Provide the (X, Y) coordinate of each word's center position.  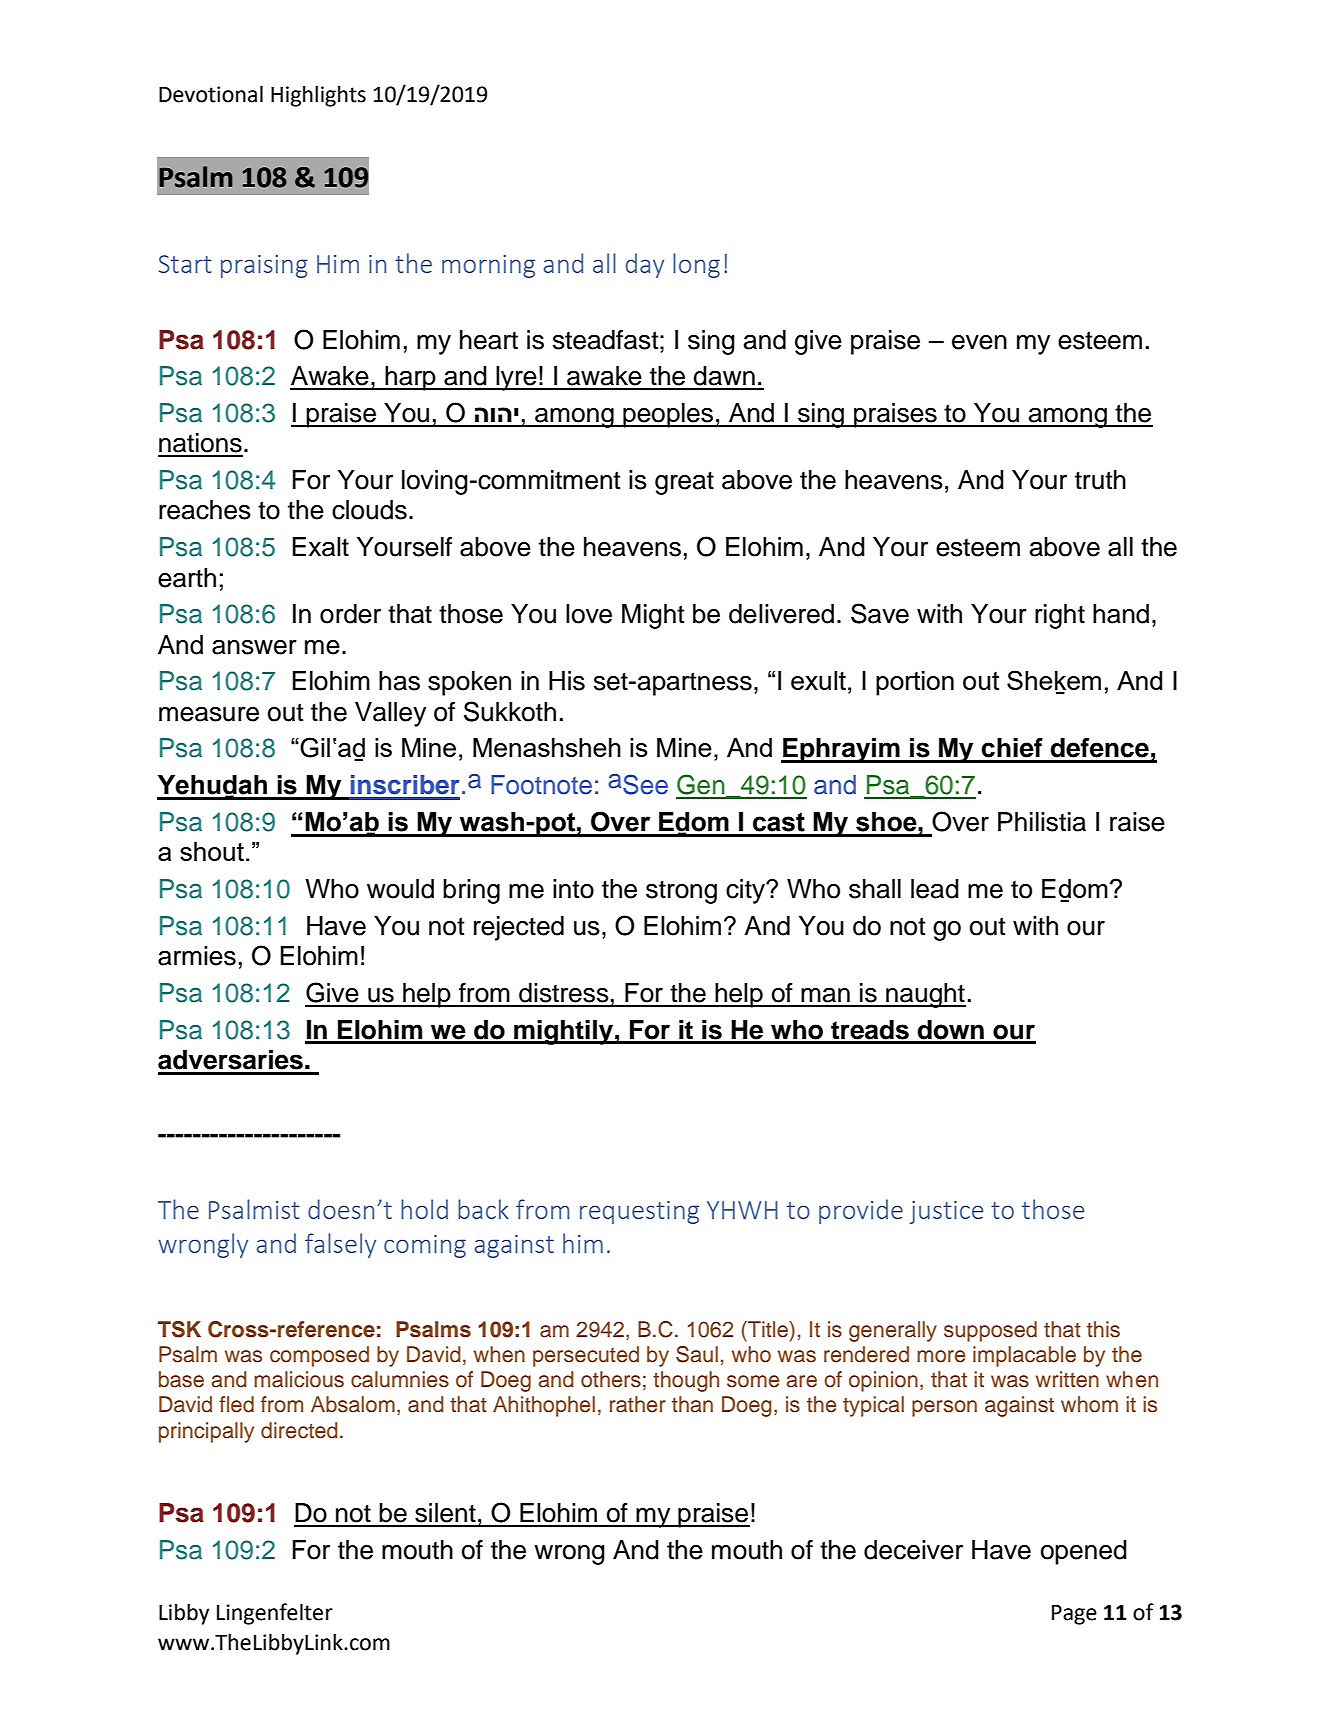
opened (1084, 1552)
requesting (639, 1212)
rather (638, 1404)
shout (212, 851)
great (684, 483)
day (645, 265)
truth (1100, 480)
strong (681, 892)
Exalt (320, 547)
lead (935, 889)
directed (299, 1430)
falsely (340, 1245)
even (979, 342)
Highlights (318, 96)
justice (946, 1212)
